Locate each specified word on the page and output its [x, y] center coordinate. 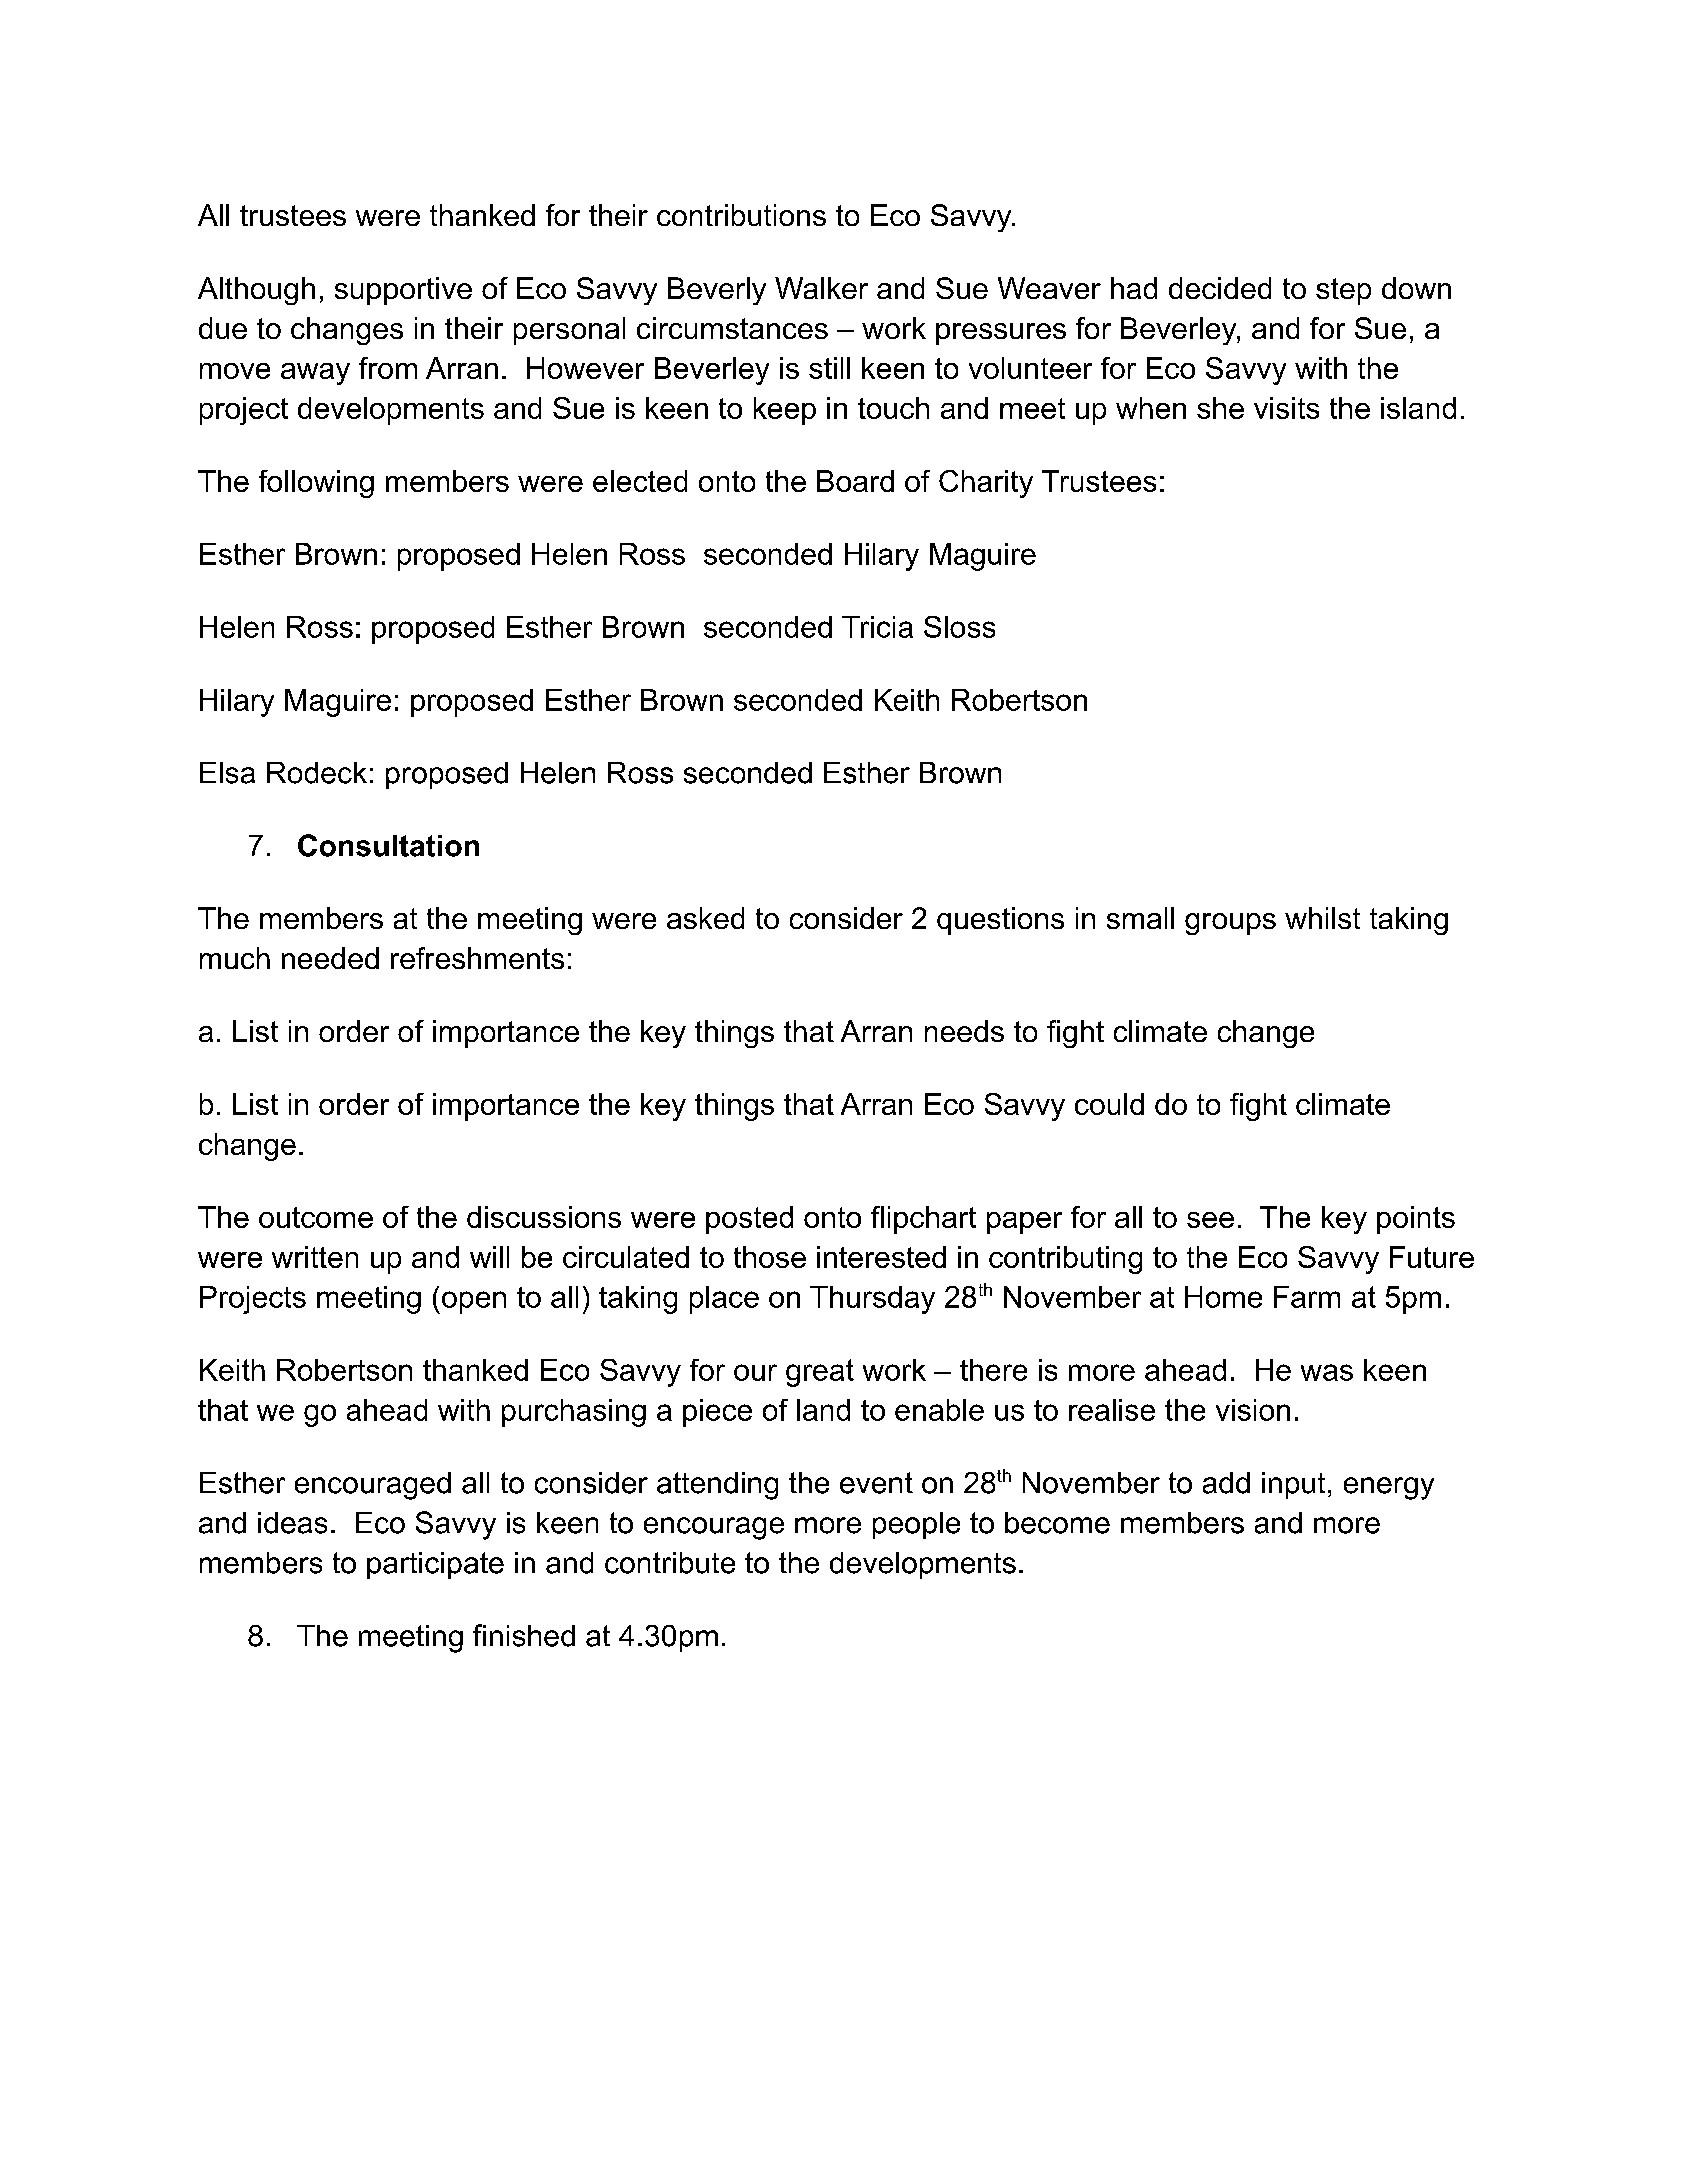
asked [705, 918]
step [1343, 291]
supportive [403, 291]
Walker [821, 288]
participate [435, 1565]
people [916, 1525]
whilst [1322, 918]
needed [330, 958]
